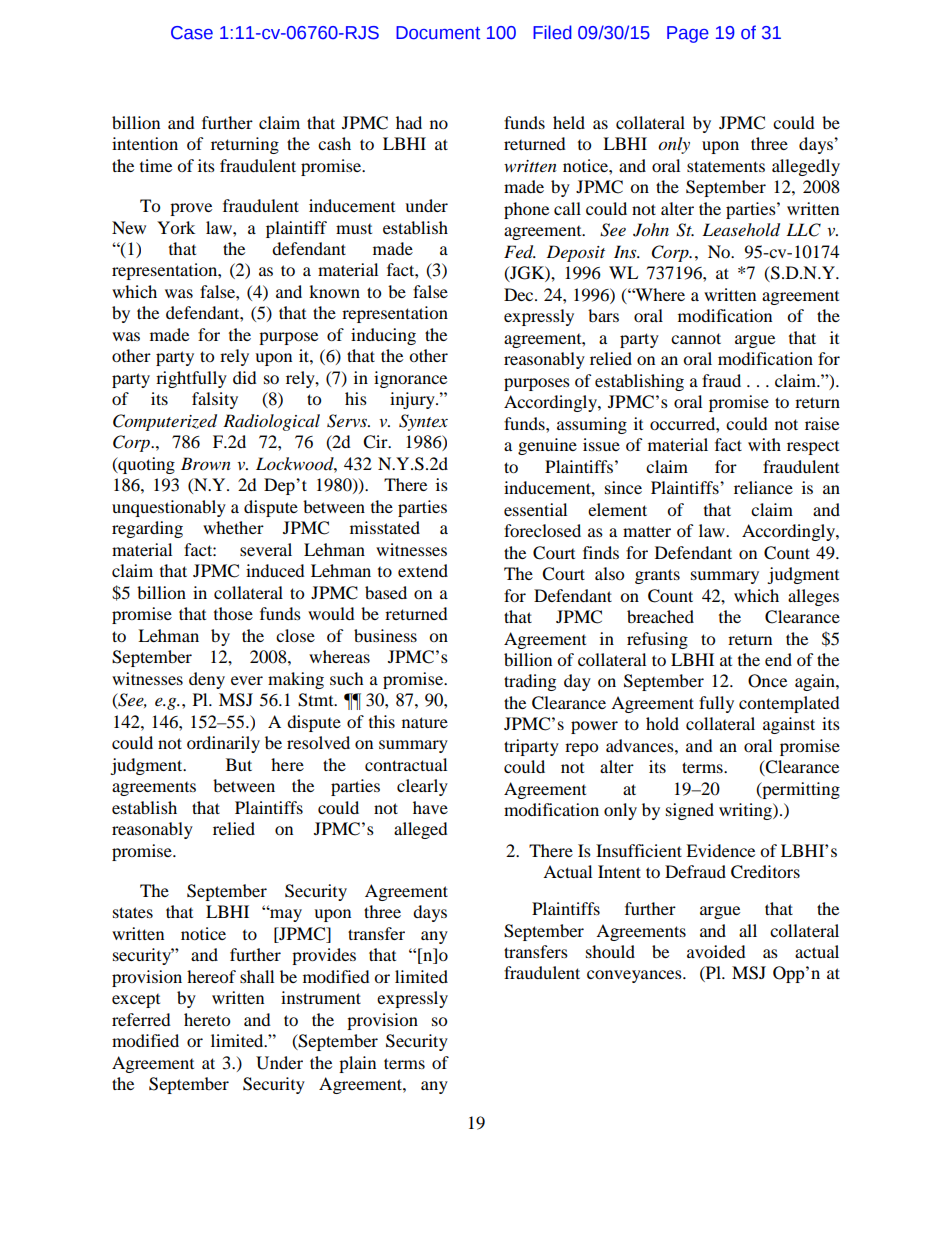 The image size is (952, 1233). Describe the element at coordinates (767, 681) in the page. I see `Once` at that location.
